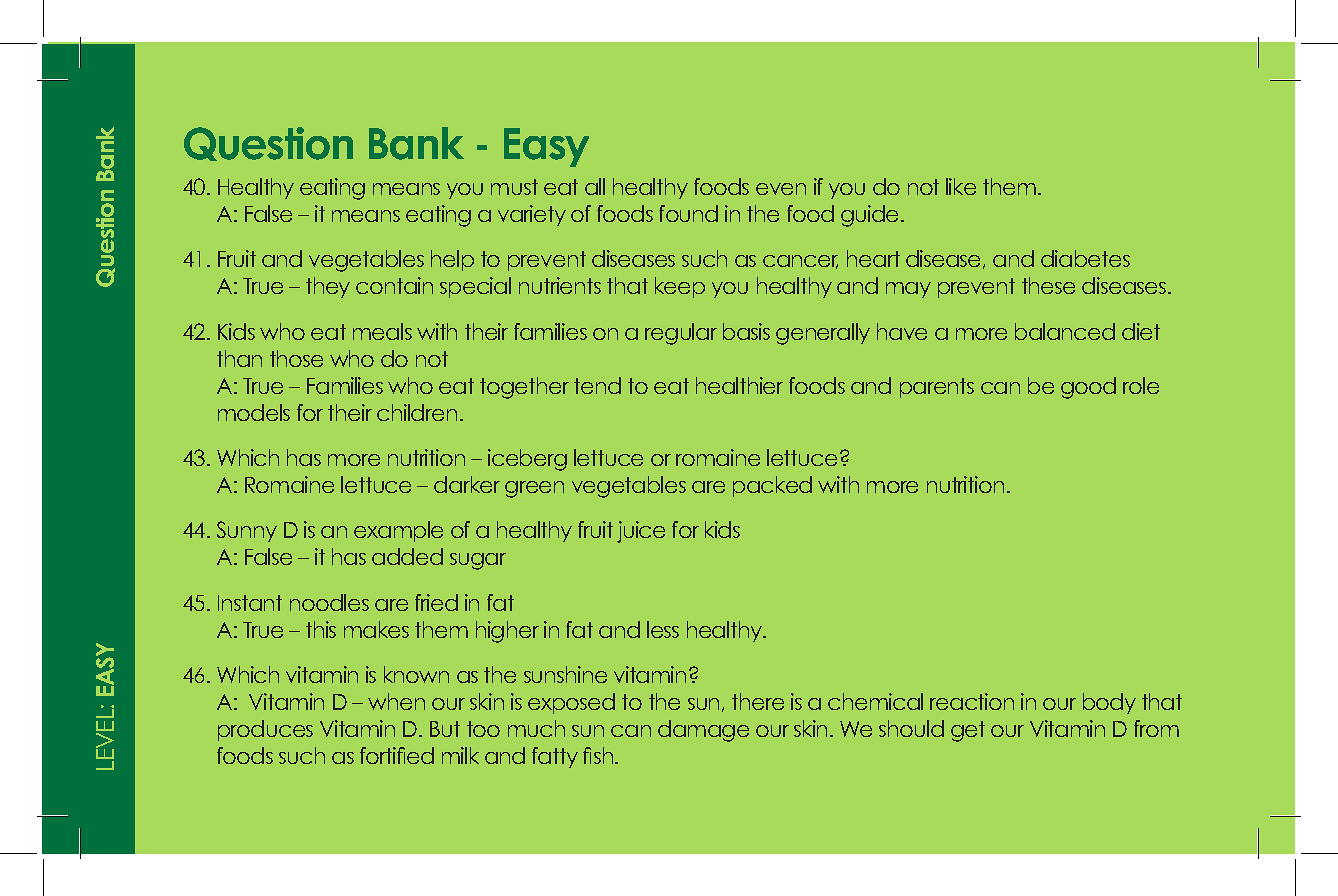  What do you see at coordinates (467, 484) in the page?
I see `darker` at bounding box center [467, 484].
